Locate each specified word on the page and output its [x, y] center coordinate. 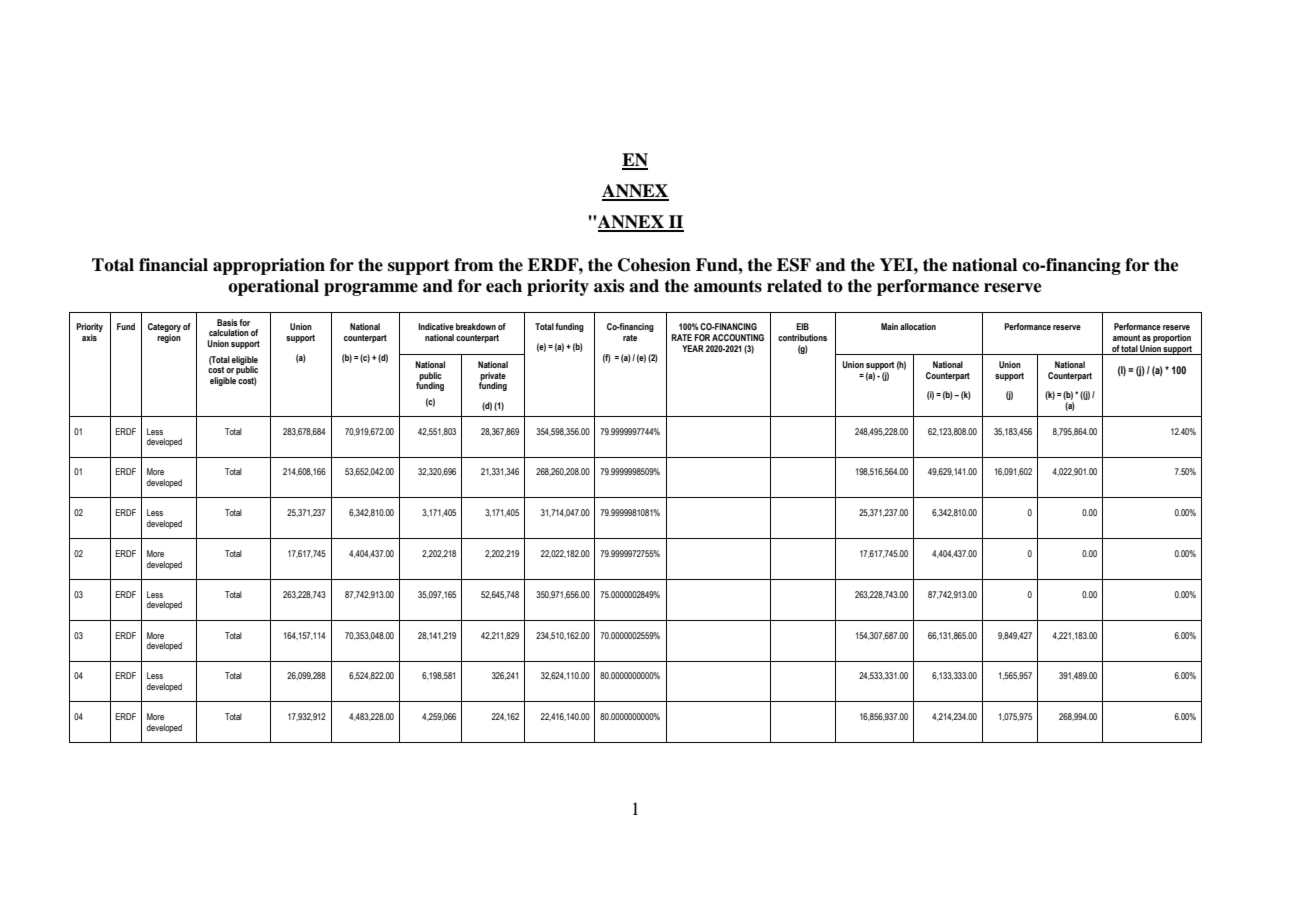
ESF [794, 265]
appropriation [269, 266]
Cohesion [654, 265]
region [169, 338]
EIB [802, 326]
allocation [918, 326]
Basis [227, 322]
